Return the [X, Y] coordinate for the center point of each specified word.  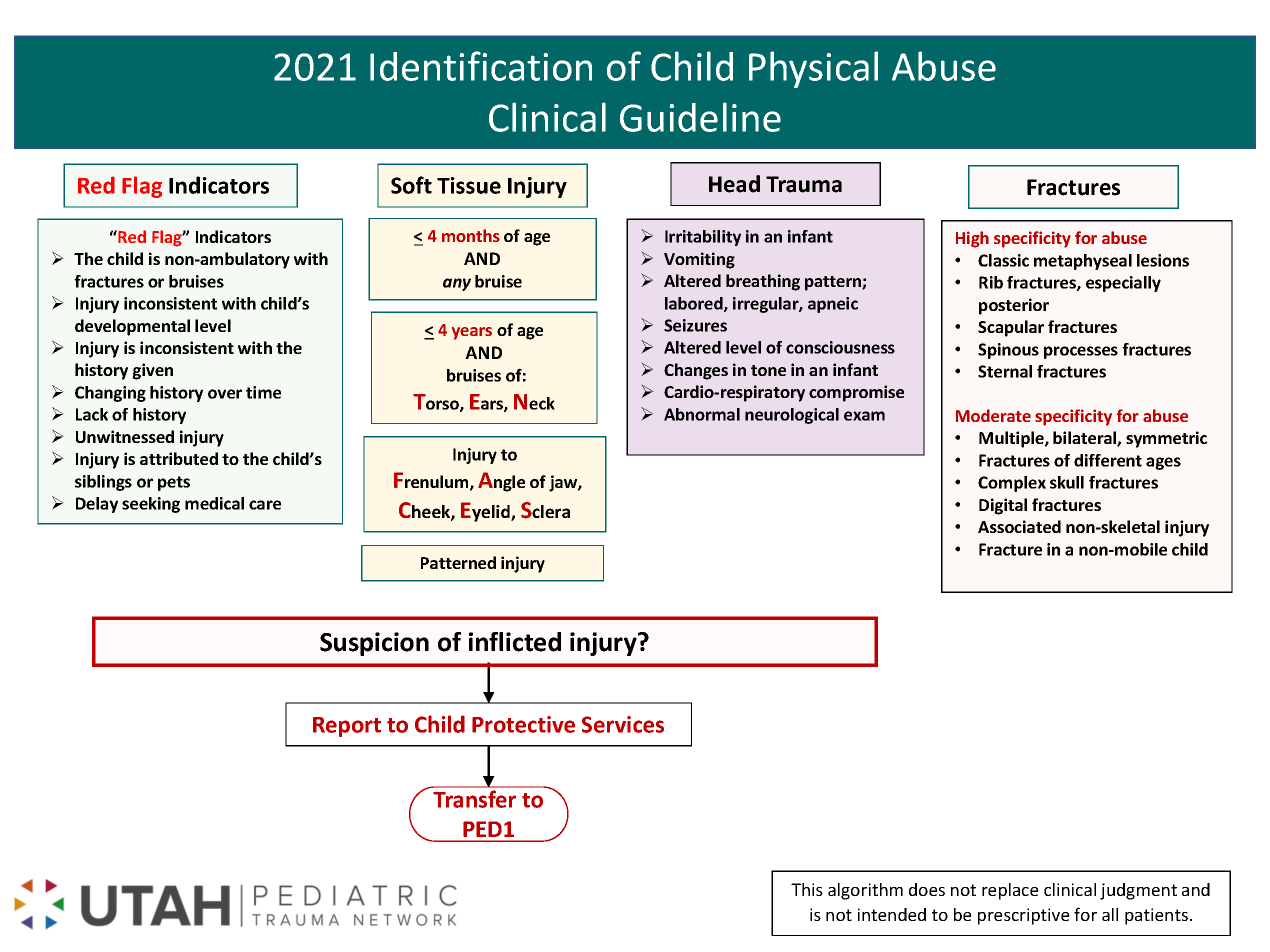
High [972, 239]
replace [1010, 891]
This [807, 889]
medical [214, 503]
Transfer [475, 799]
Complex [1012, 484]
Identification [481, 66]
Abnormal [702, 414]
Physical [813, 69]
